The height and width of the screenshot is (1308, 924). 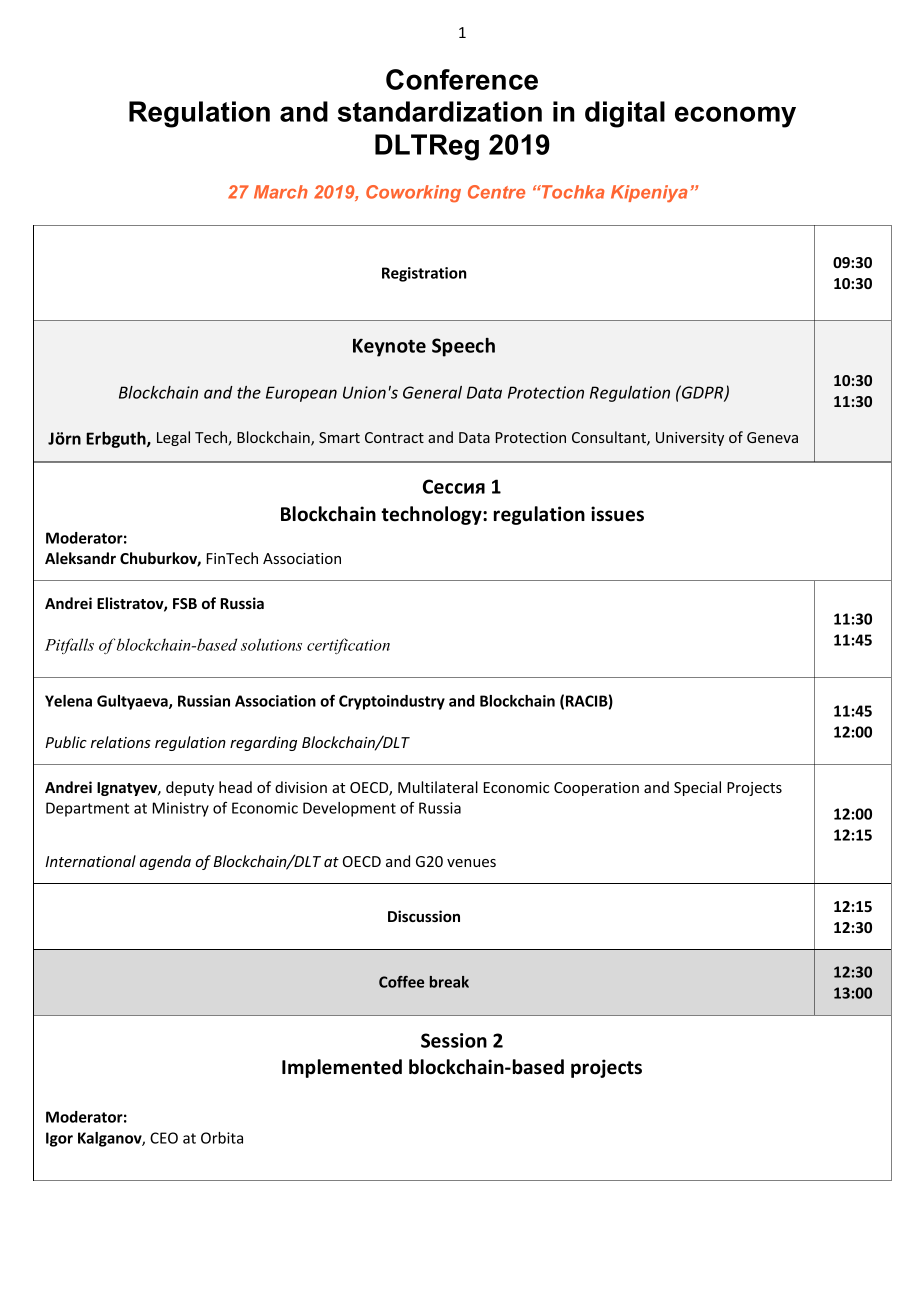 I want to click on Contract, so click(x=394, y=437).
